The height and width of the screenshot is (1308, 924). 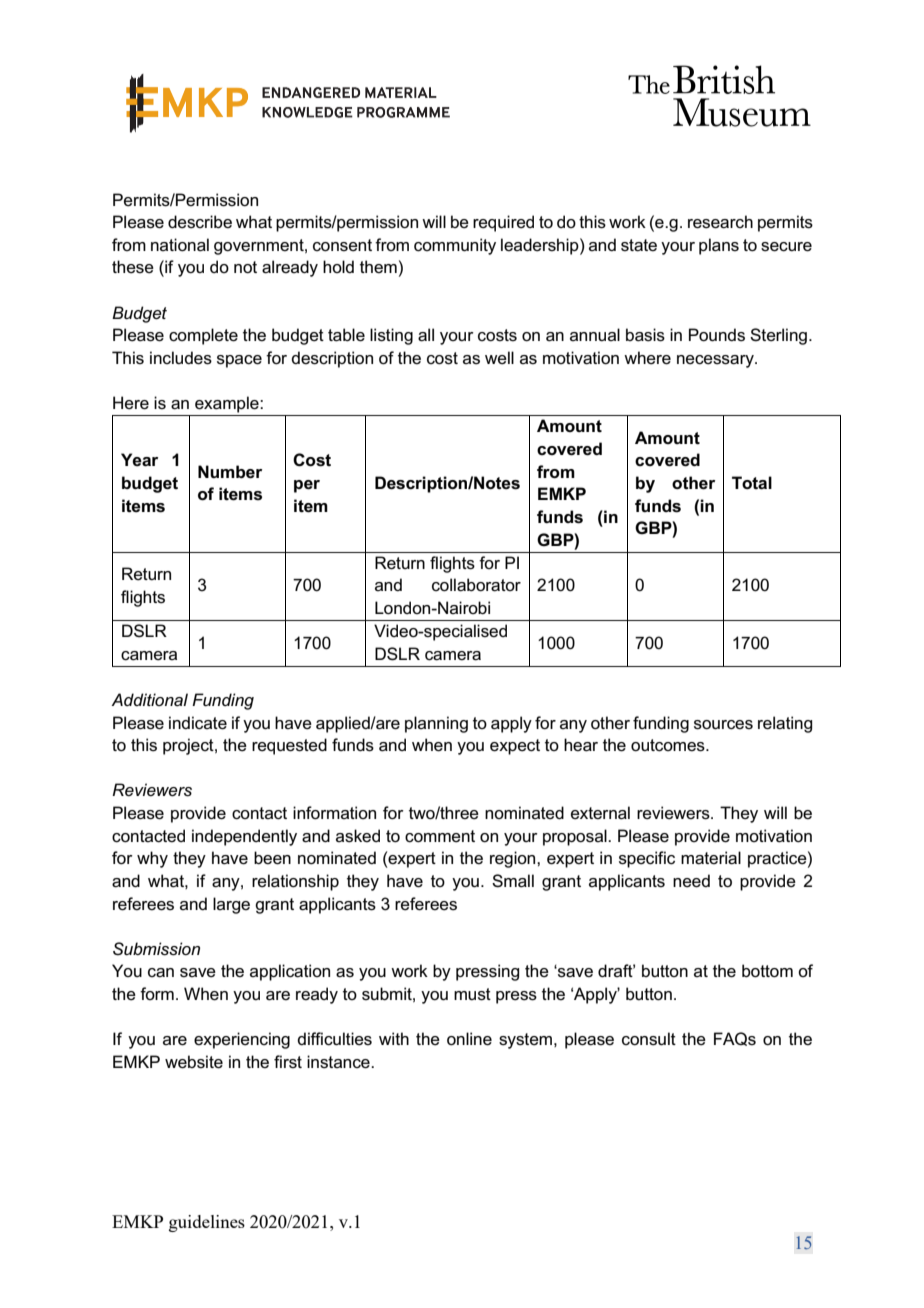 I want to click on community, so click(x=455, y=246).
